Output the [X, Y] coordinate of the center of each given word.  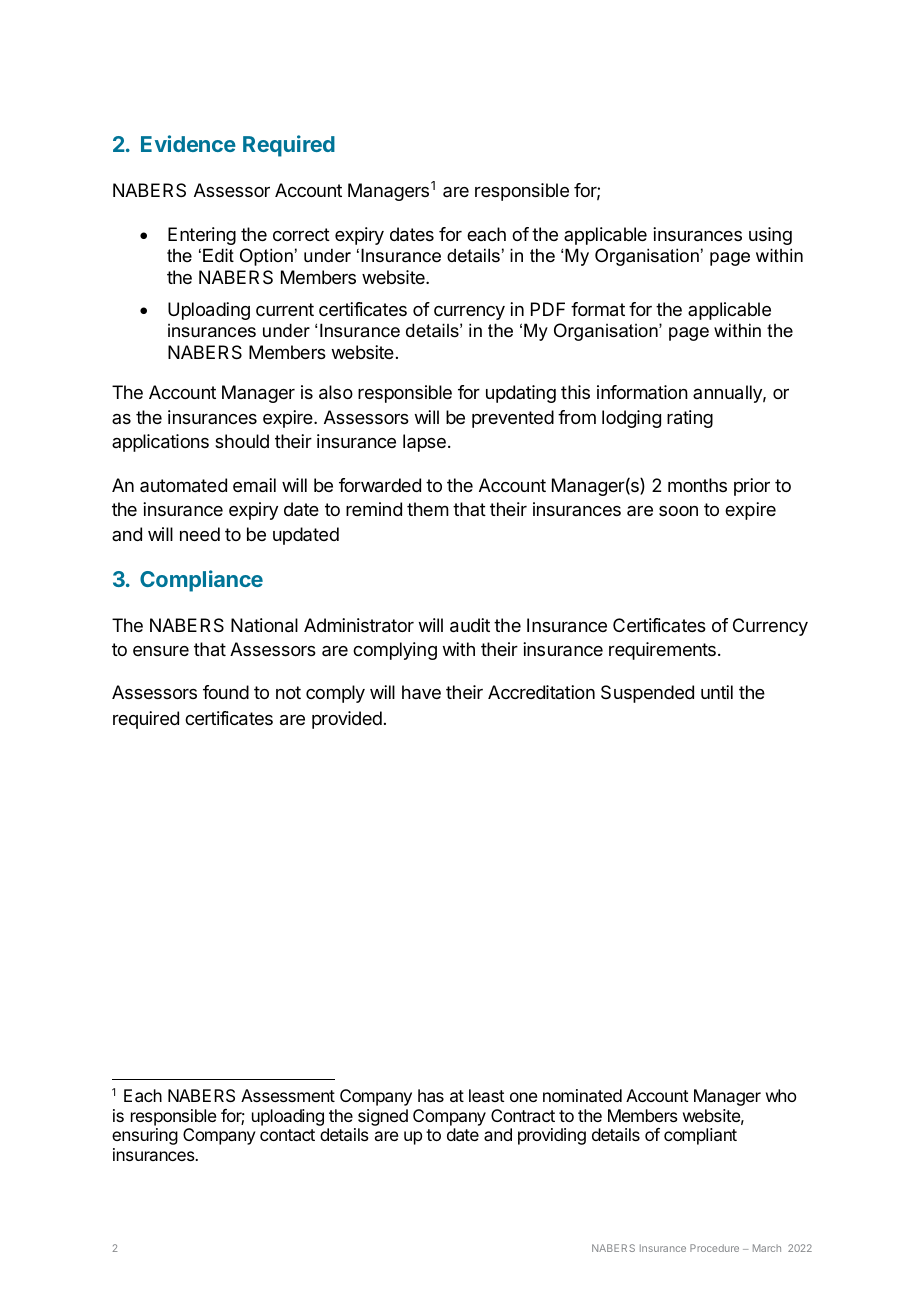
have [421, 692]
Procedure [714, 1248]
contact [287, 1135]
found [226, 692]
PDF [548, 309]
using [770, 236]
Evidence [188, 143]
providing [552, 1136]
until [717, 692]
